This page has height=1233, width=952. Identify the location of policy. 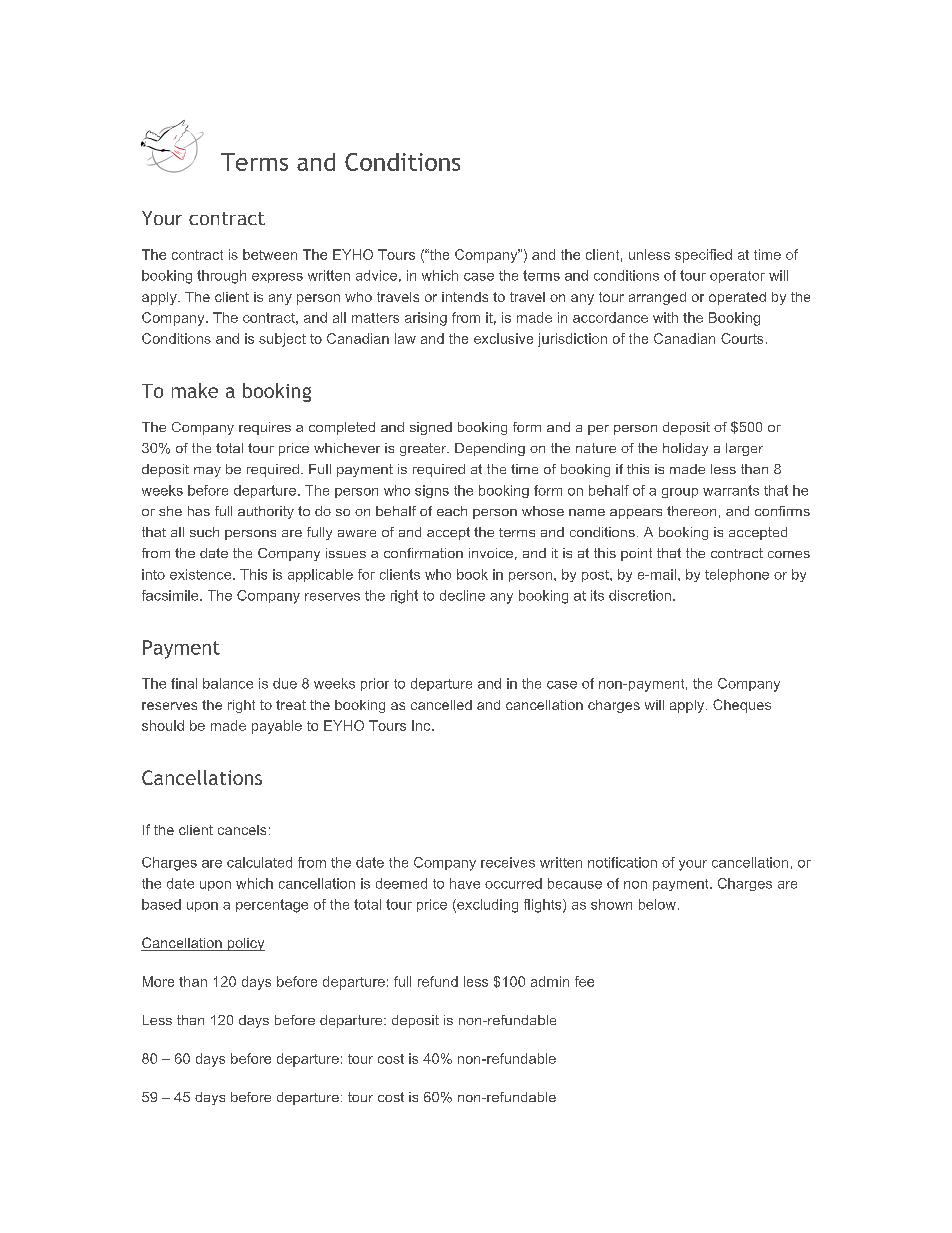
(245, 944).
